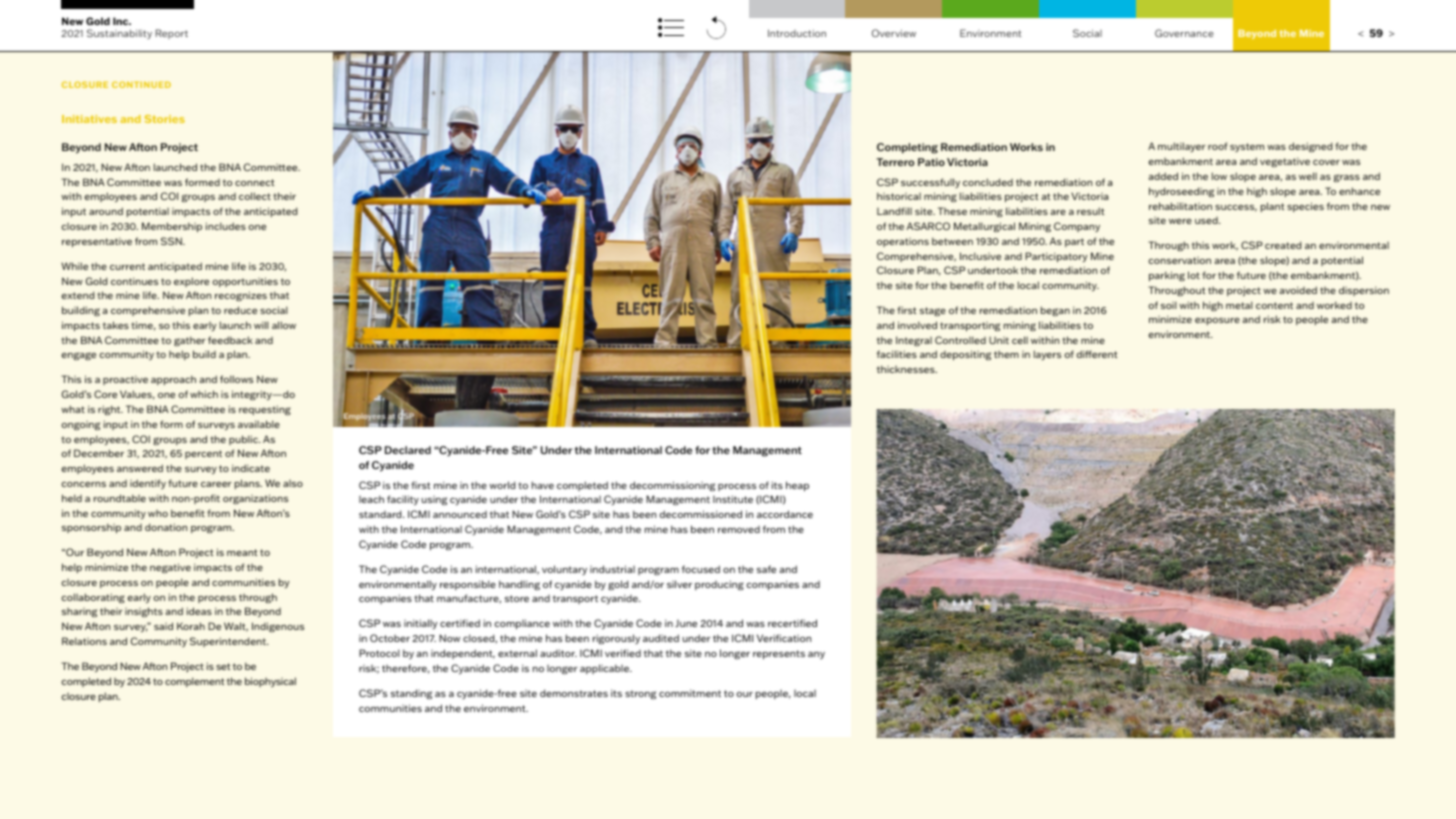 The image size is (1456, 819). Describe the element at coordinates (779, 654) in the screenshot. I see `represents` at that location.
